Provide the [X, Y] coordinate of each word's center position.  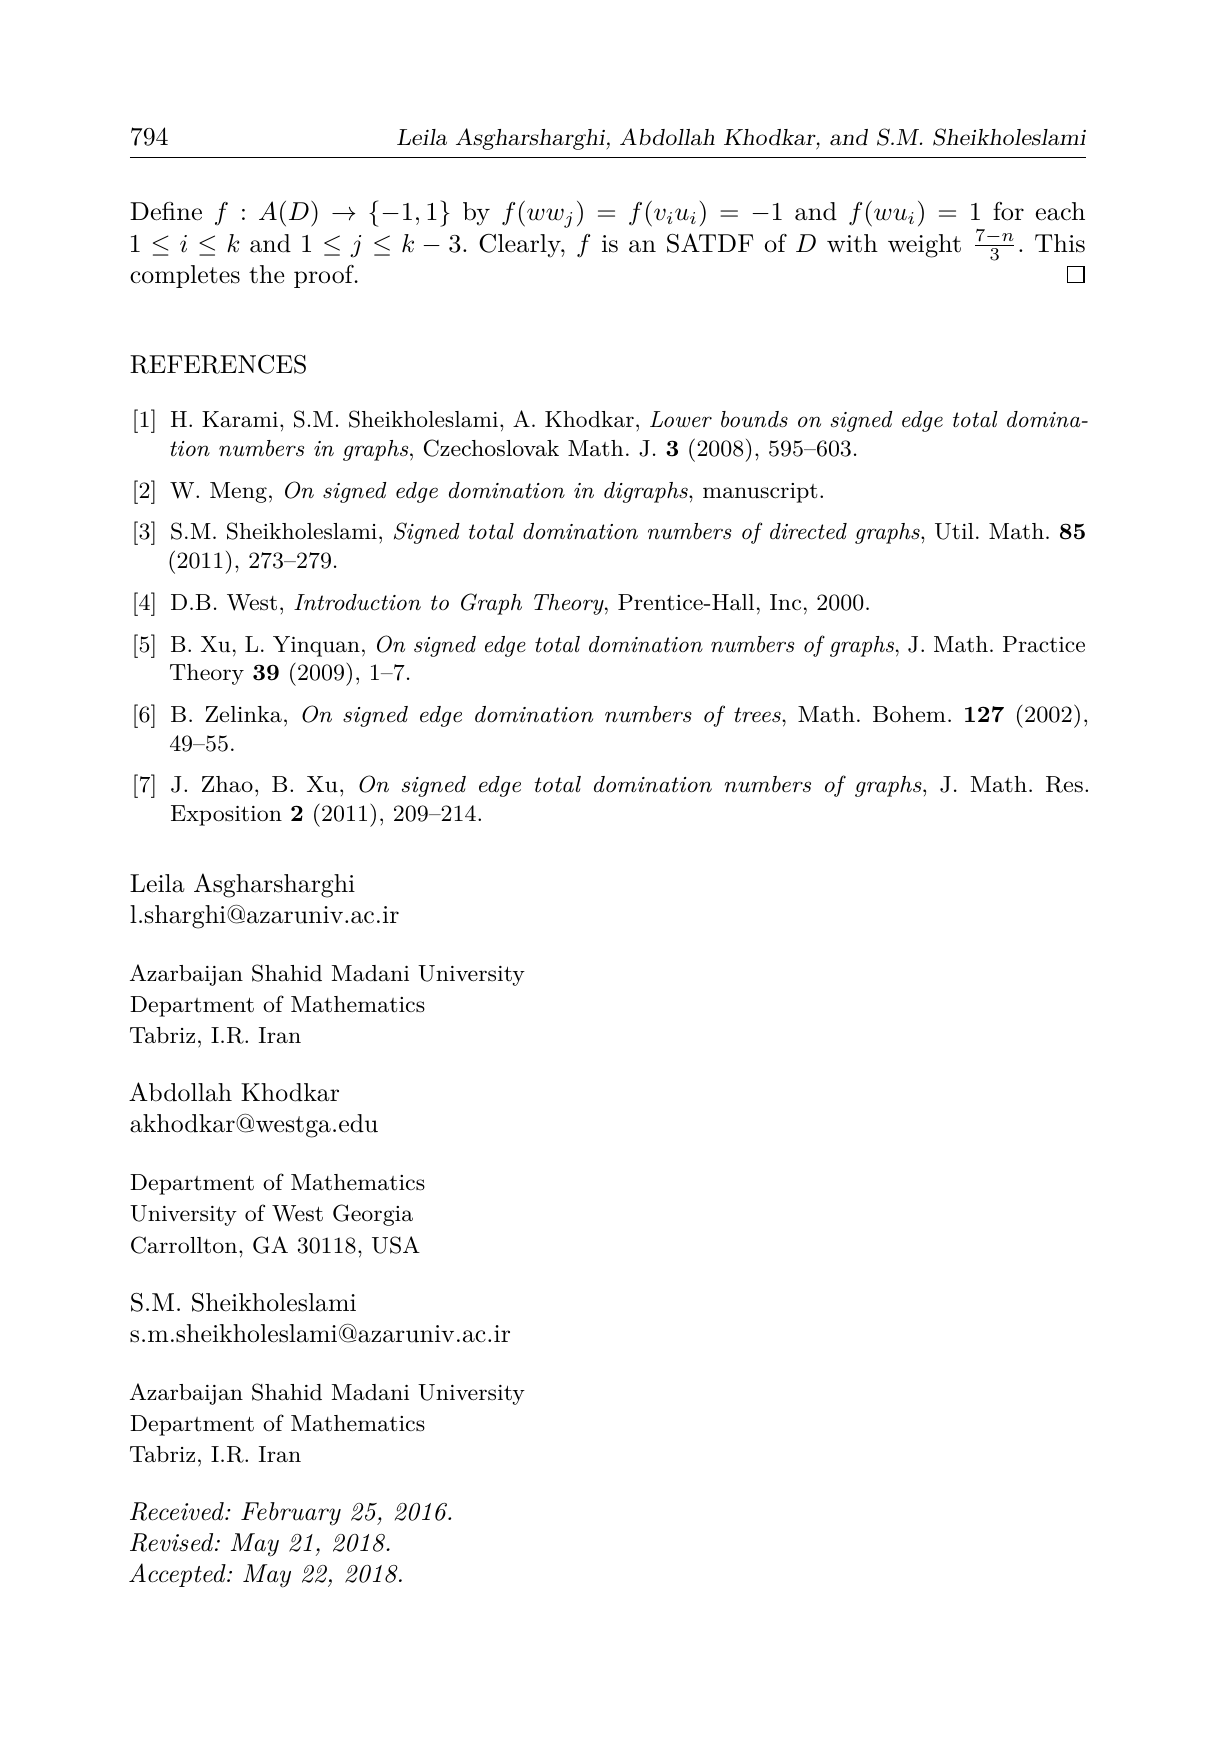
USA [396, 1245]
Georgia [373, 1215]
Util [954, 531]
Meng [238, 492]
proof [325, 276]
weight [924, 246]
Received [178, 1511]
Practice [1044, 644]
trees [758, 715]
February [291, 1514]
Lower [681, 419]
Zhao [227, 784]
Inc [785, 602]
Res [1064, 784]
